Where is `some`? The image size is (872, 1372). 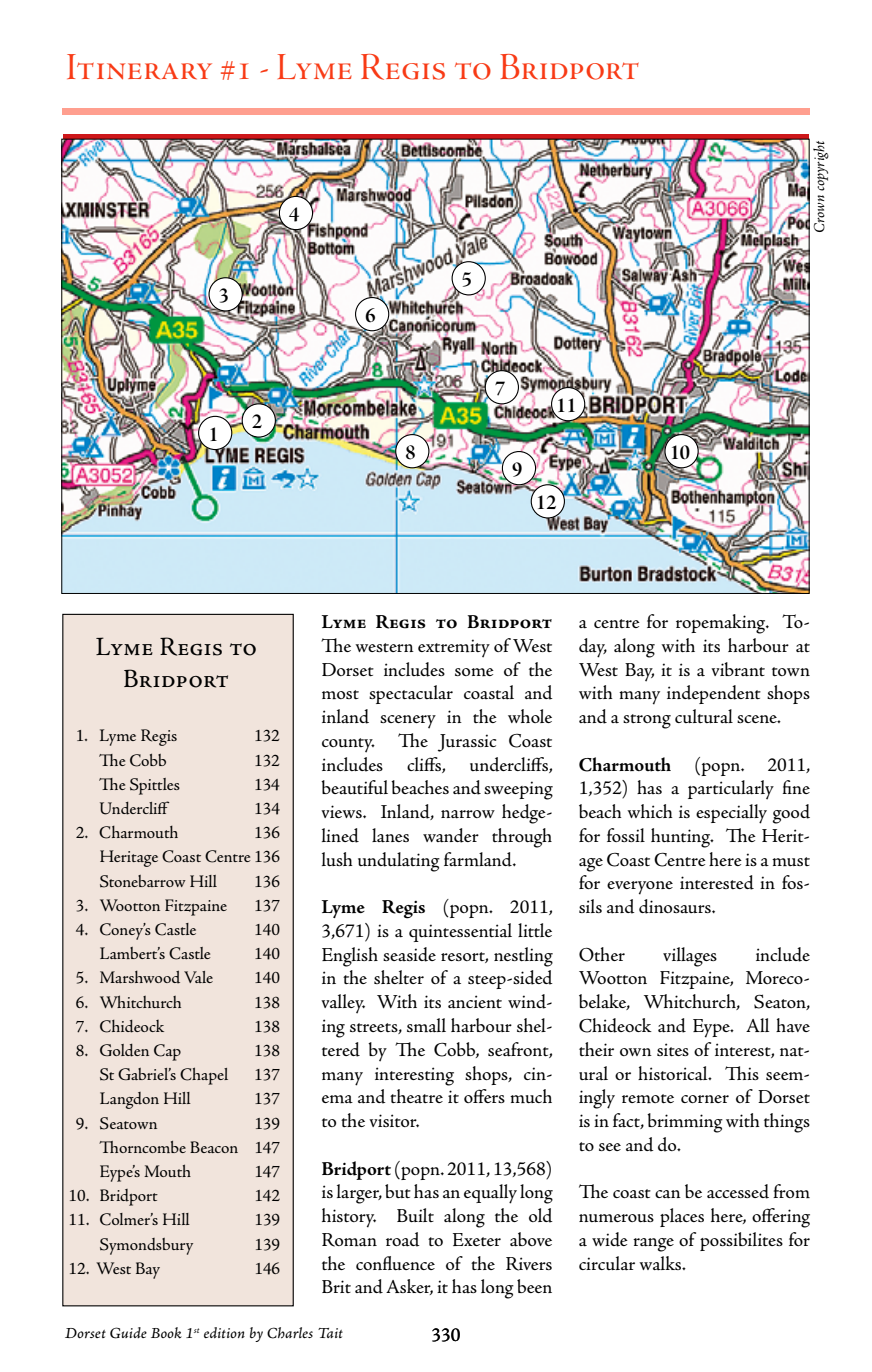 some is located at coordinates (474, 672).
